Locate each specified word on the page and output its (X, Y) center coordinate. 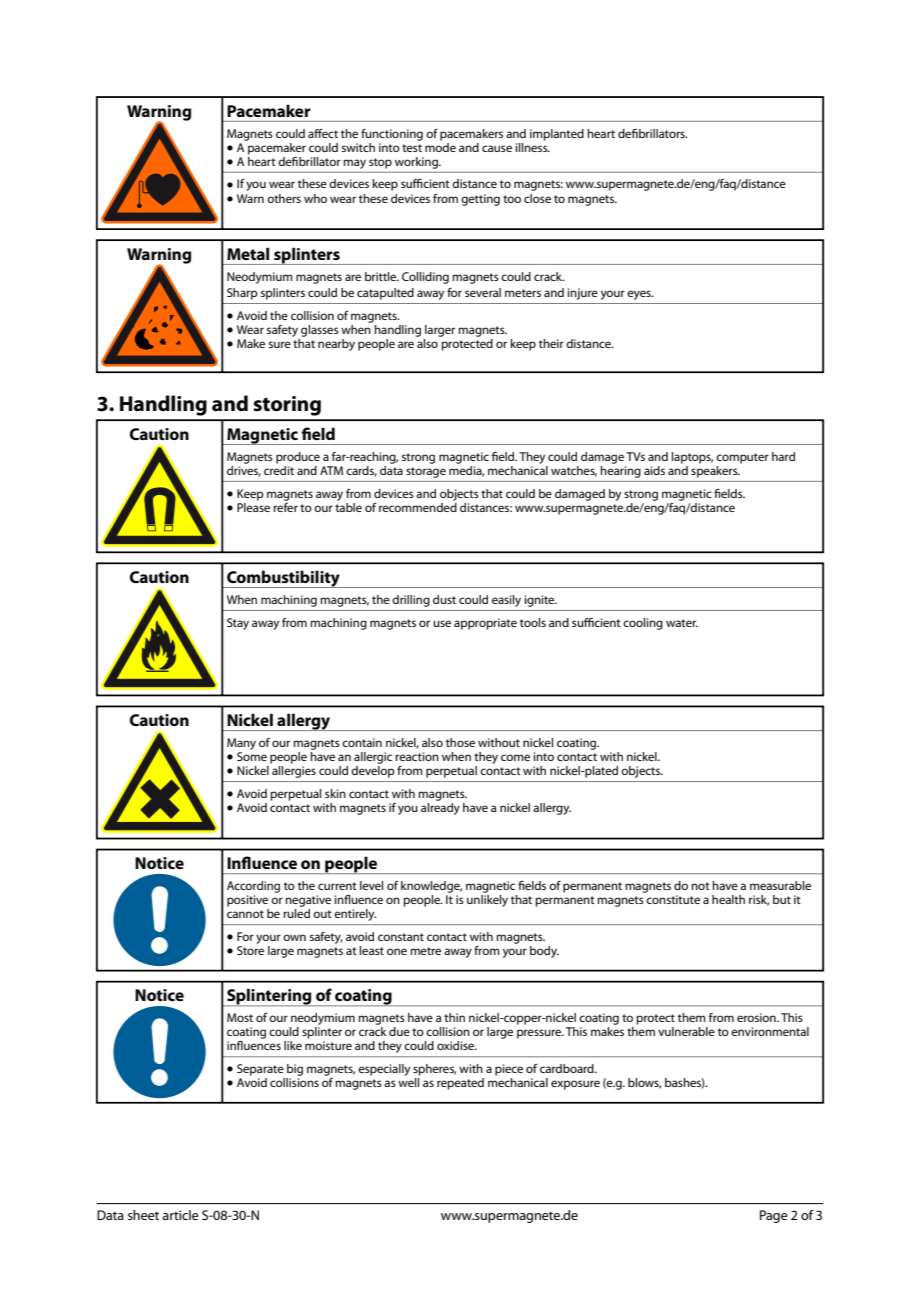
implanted (557, 135)
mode (440, 146)
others (284, 198)
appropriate (485, 624)
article (180, 1215)
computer (742, 458)
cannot (245, 914)
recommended (418, 506)
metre (425, 951)
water (682, 623)
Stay (238, 624)
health (728, 899)
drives (244, 470)
